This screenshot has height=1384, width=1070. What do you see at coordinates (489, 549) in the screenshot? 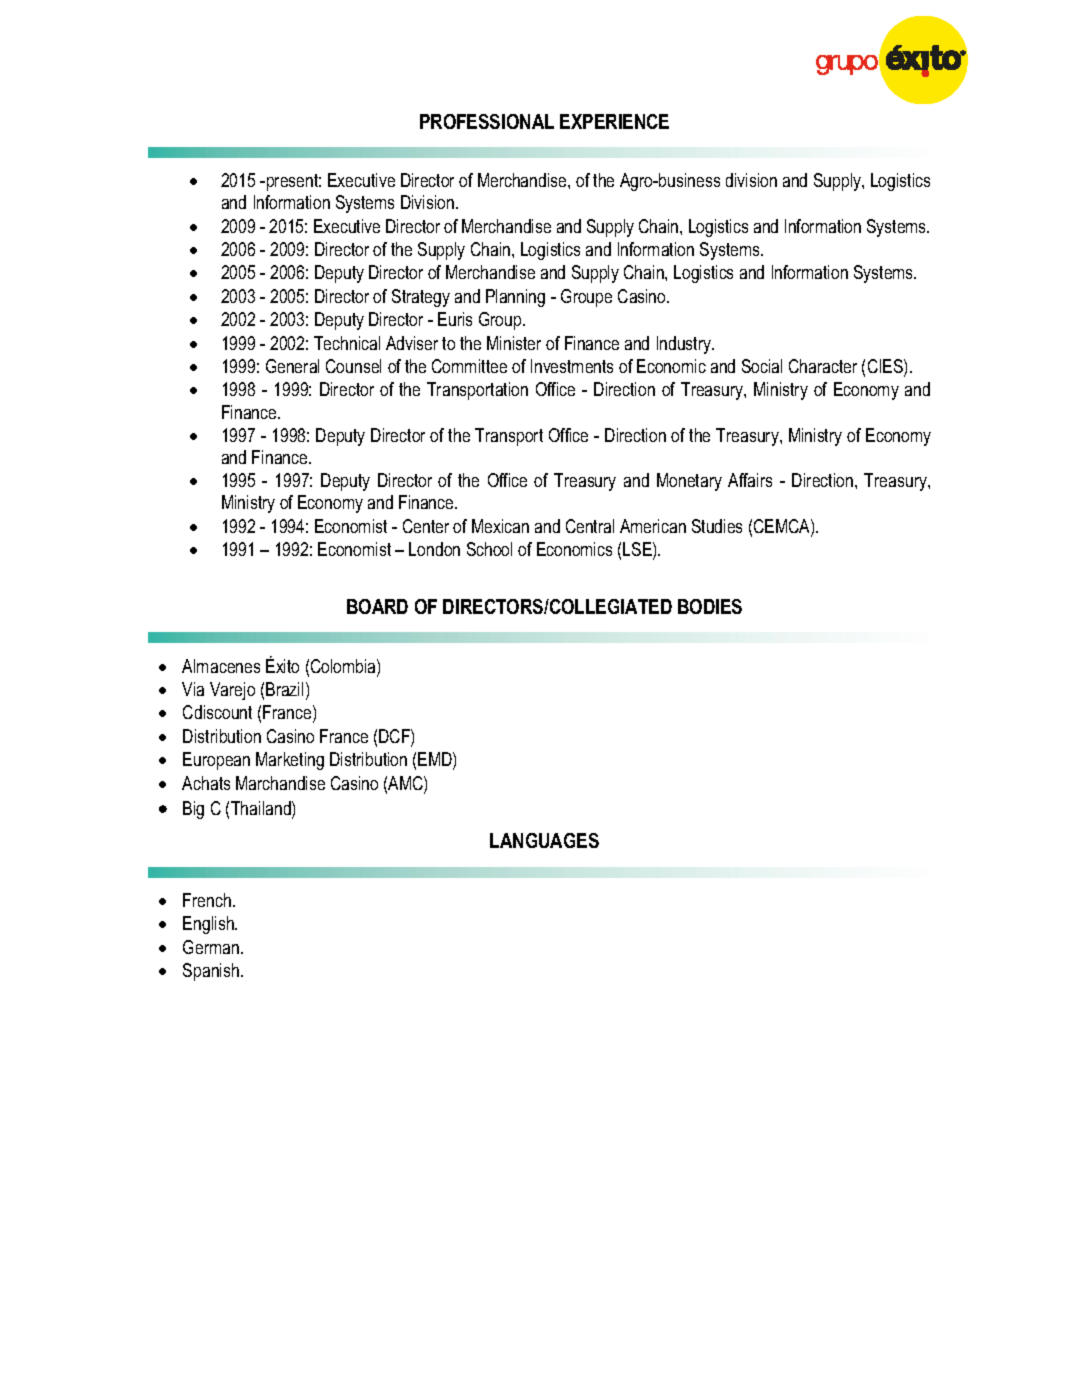
I see `School` at bounding box center [489, 549].
